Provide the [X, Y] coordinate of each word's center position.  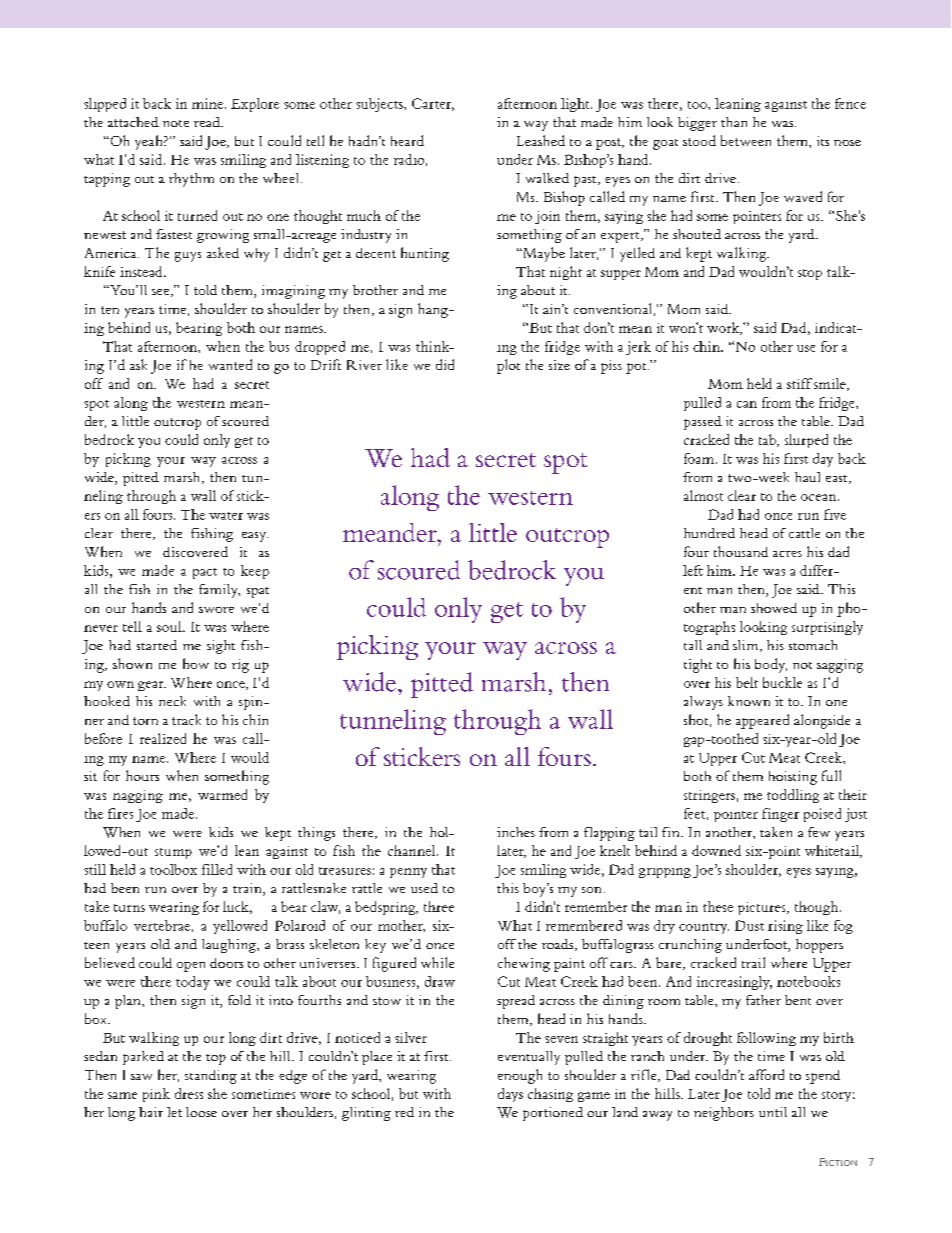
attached [133, 122]
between [746, 140]
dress [189, 1093]
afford [766, 1074]
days [510, 1095]
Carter [433, 104]
